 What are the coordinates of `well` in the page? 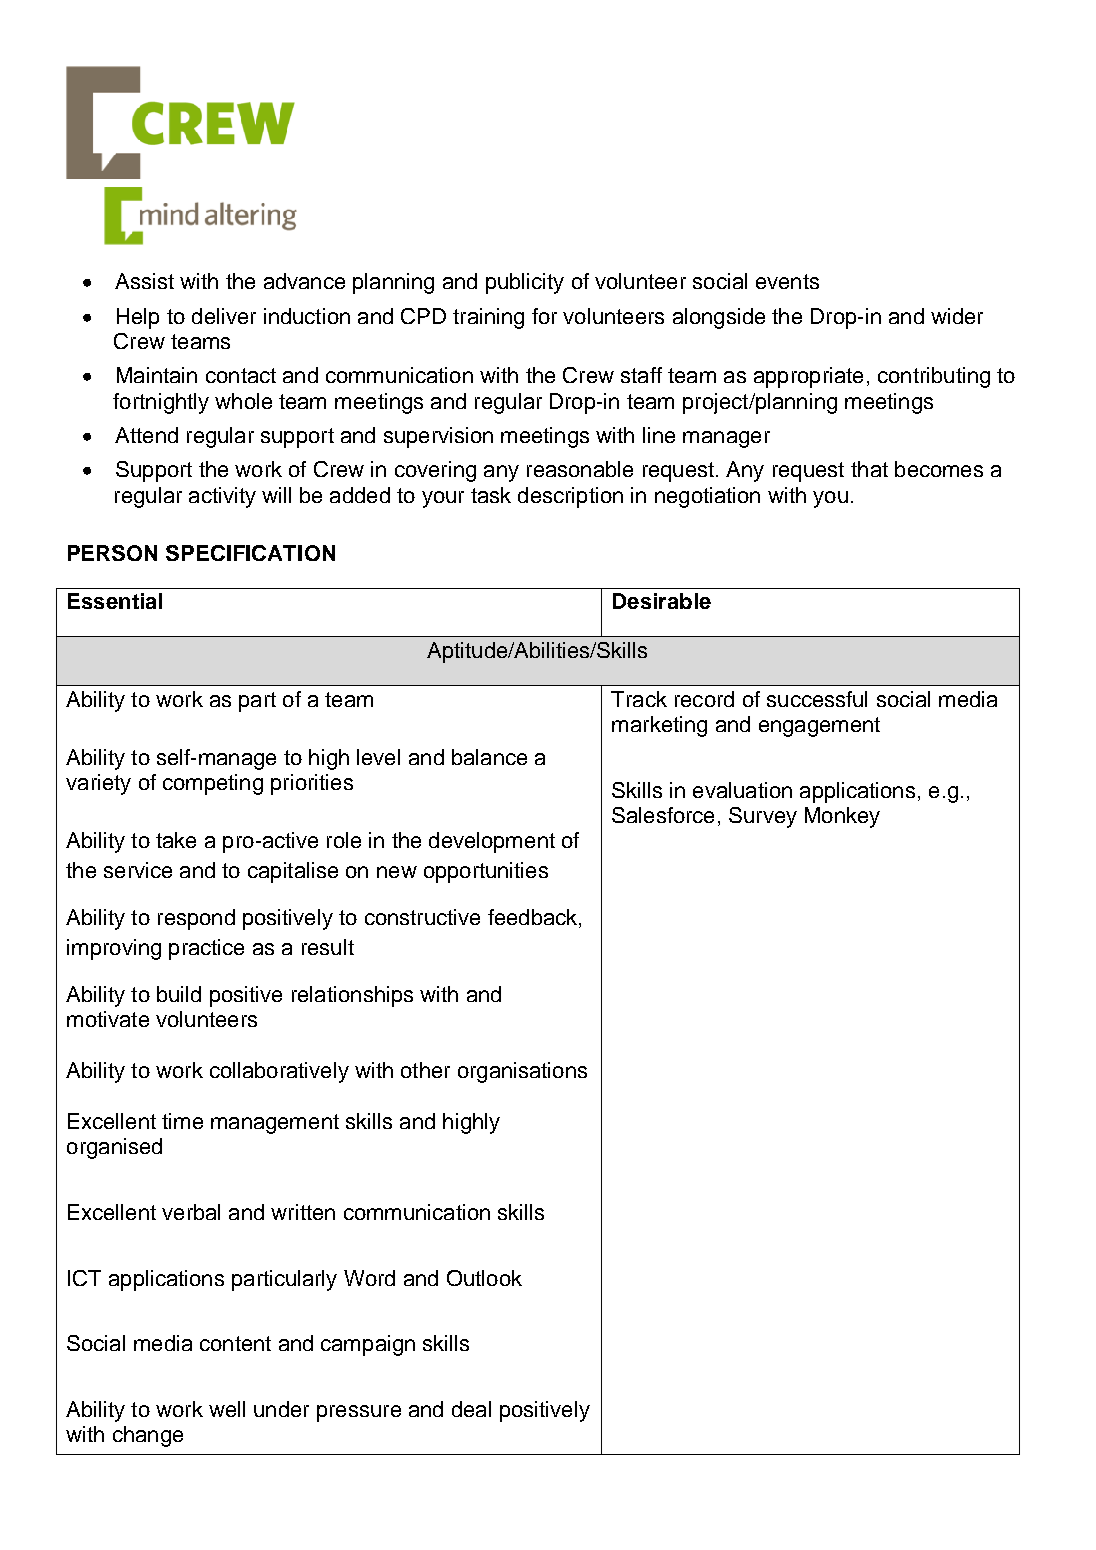 It's located at (227, 1409).
